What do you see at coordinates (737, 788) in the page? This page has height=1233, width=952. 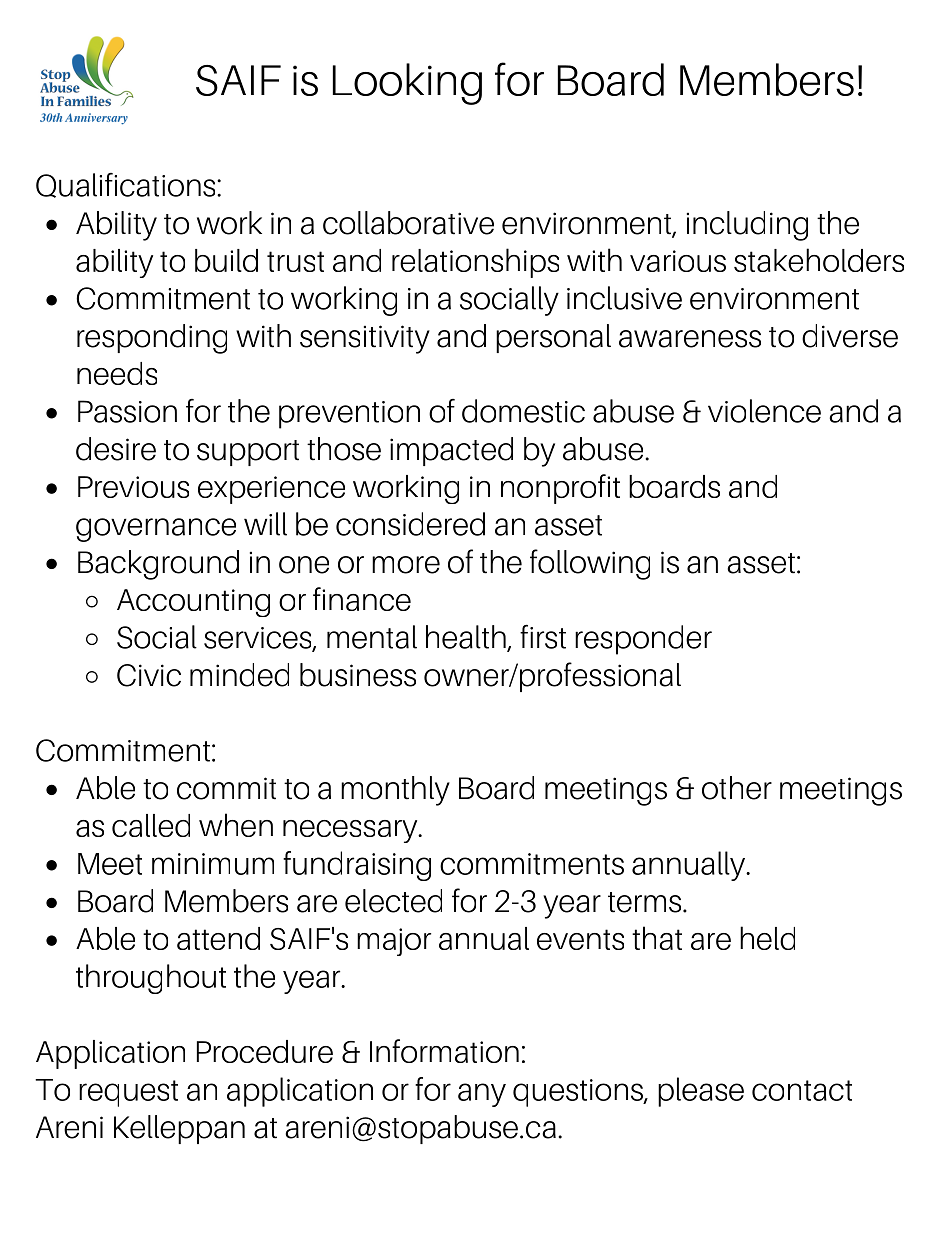 I see `other` at bounding box center [737, 788].
